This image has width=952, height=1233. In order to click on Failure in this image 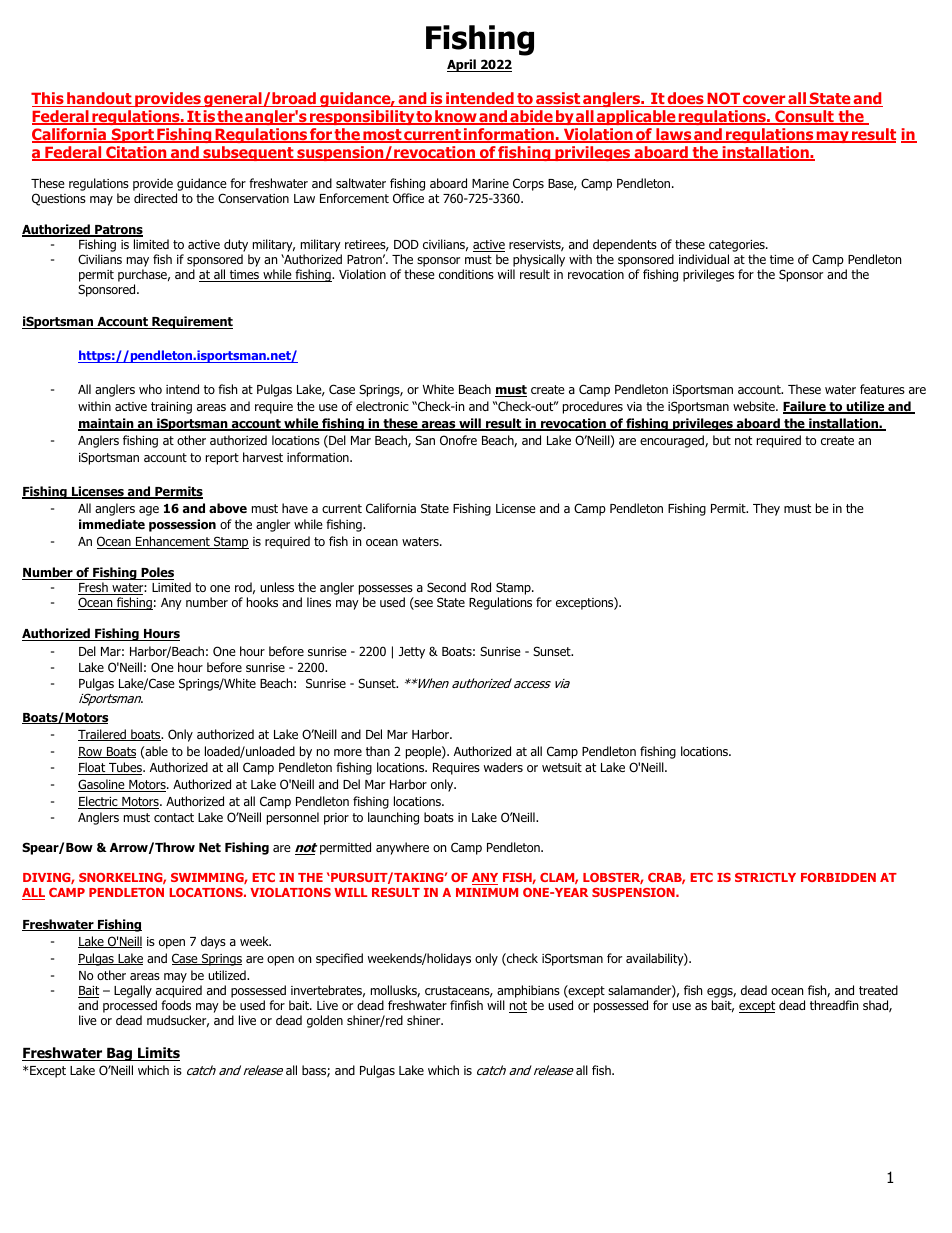, I will do `click(805, 407)`.
